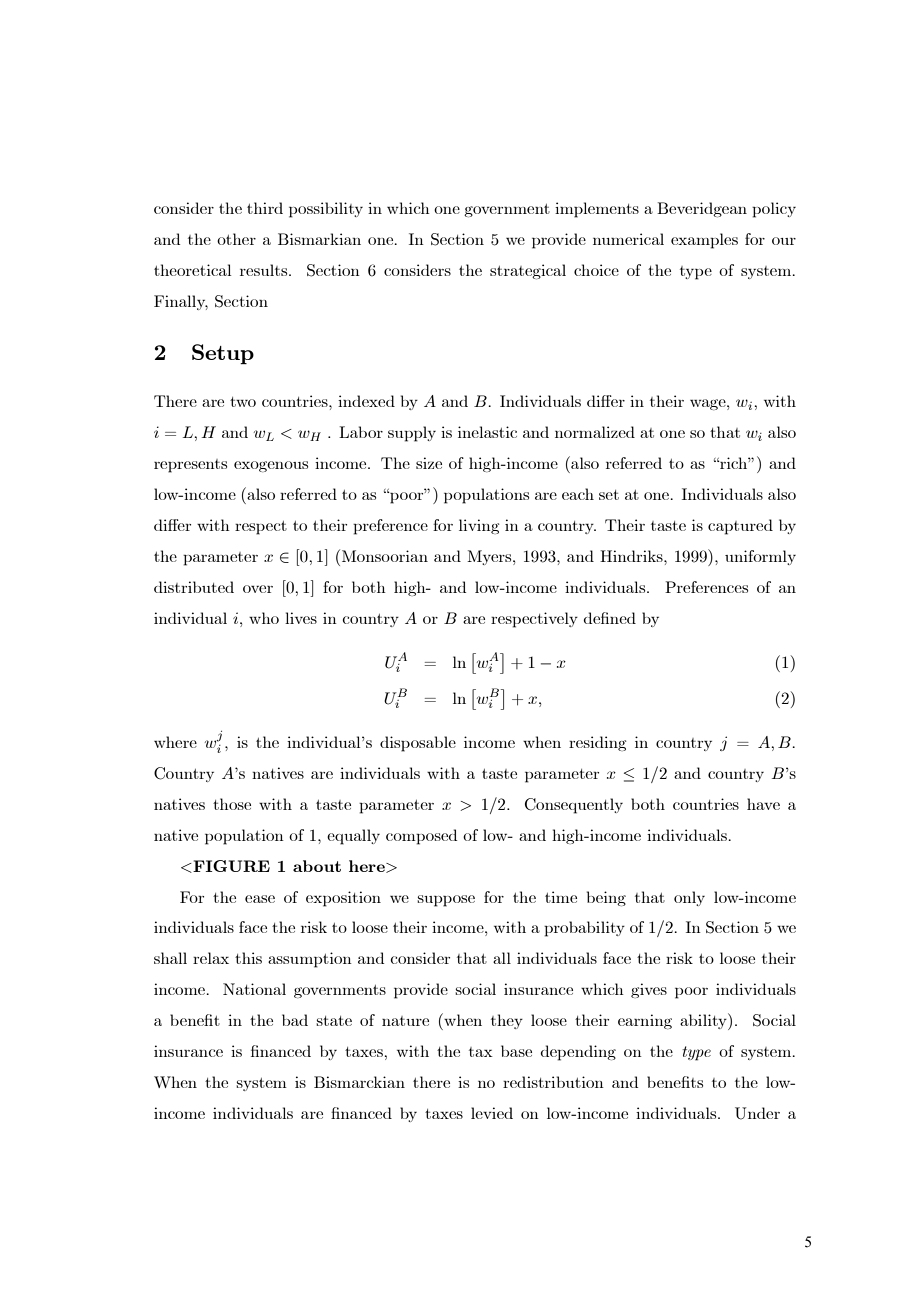  Describe the element at coordinates (528, 271) in the screenshot. I see `strategical` at that location.
